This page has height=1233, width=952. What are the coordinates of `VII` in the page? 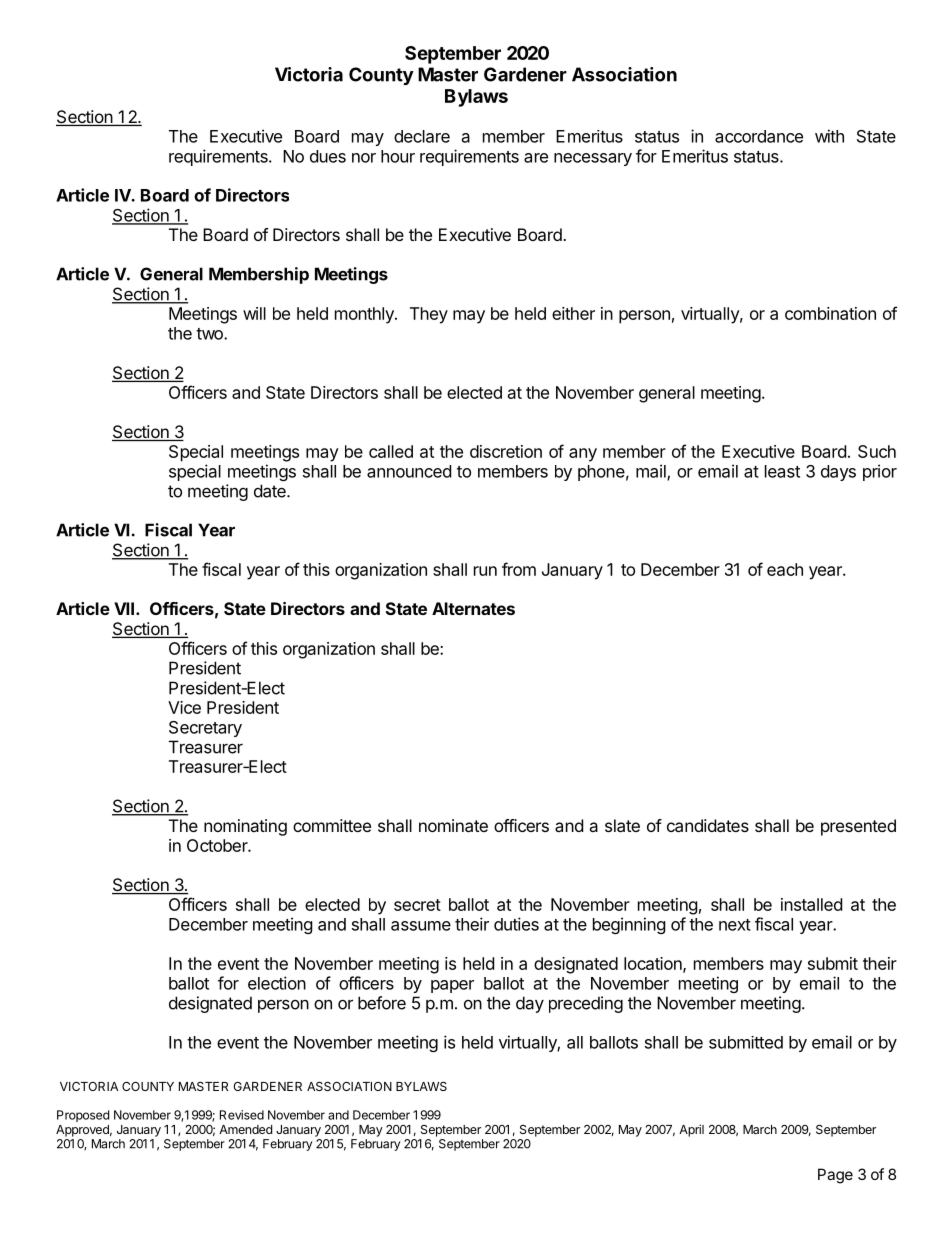 It's located at (124, 608).
